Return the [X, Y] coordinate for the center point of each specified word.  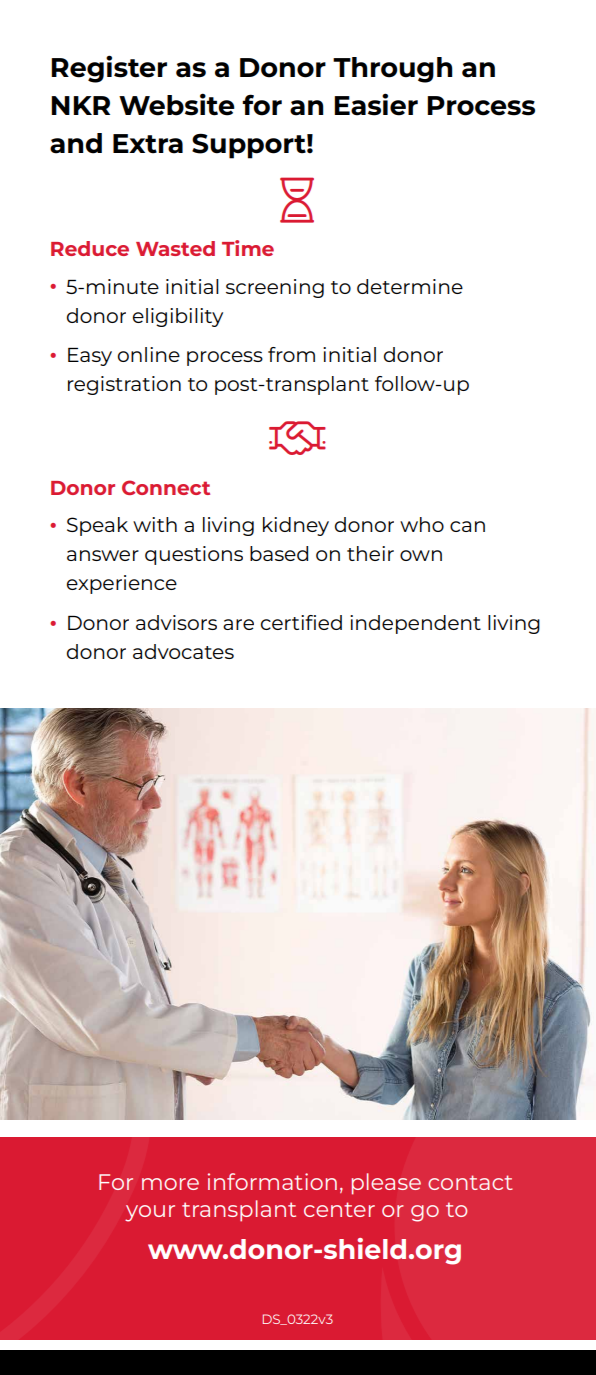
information [272, 1181]
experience [122, 584]
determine [410, 286]
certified [301, 622]
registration [124, 385]
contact [470, 1182]
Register [109, 69]
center [339, 1209]
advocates [183, 651]
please [386, 1184]
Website [177, 104]
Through [393, 70]
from [291, 354]
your [150, 1213]
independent [415, 624]
